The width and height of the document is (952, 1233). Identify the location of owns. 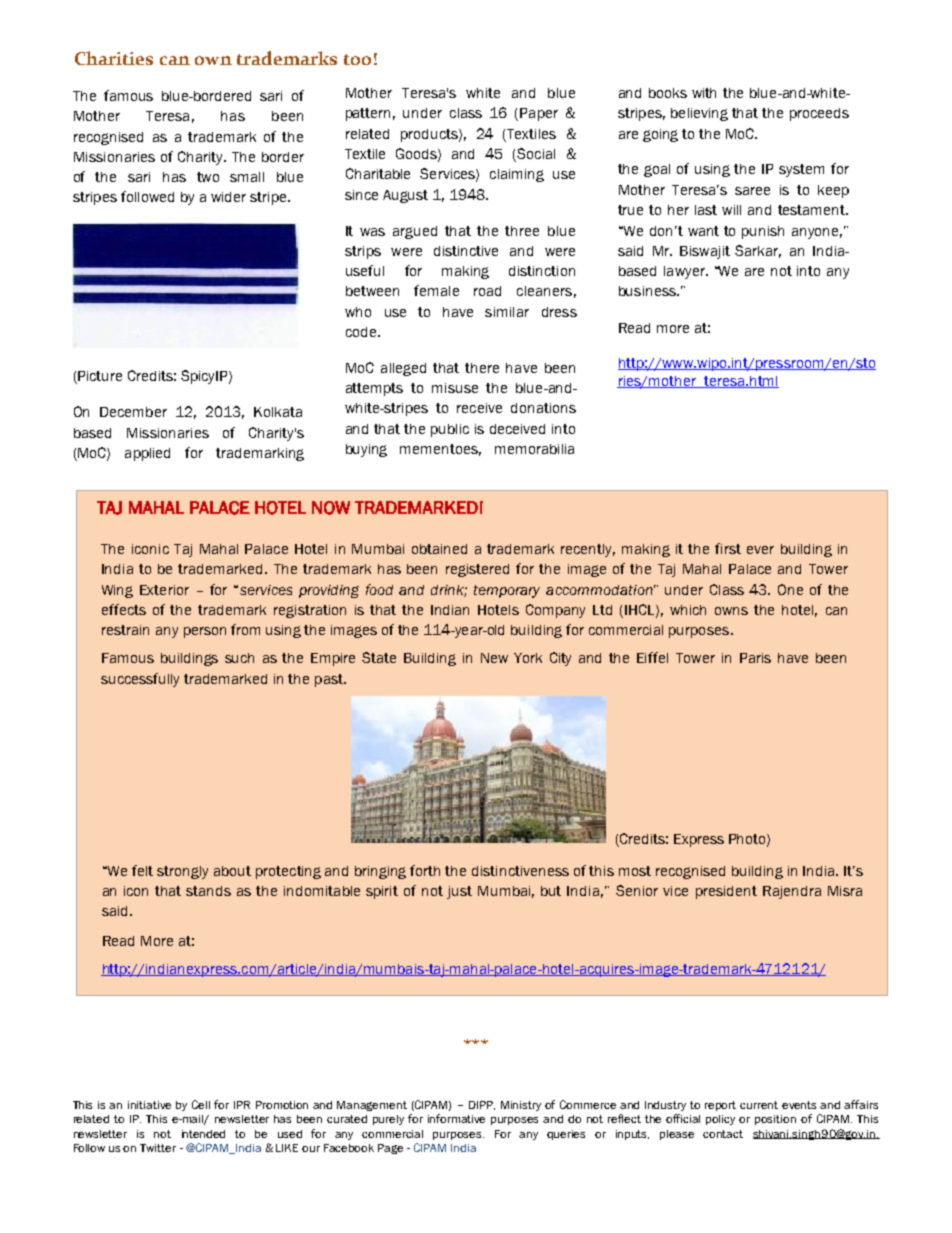
(731, 611).
